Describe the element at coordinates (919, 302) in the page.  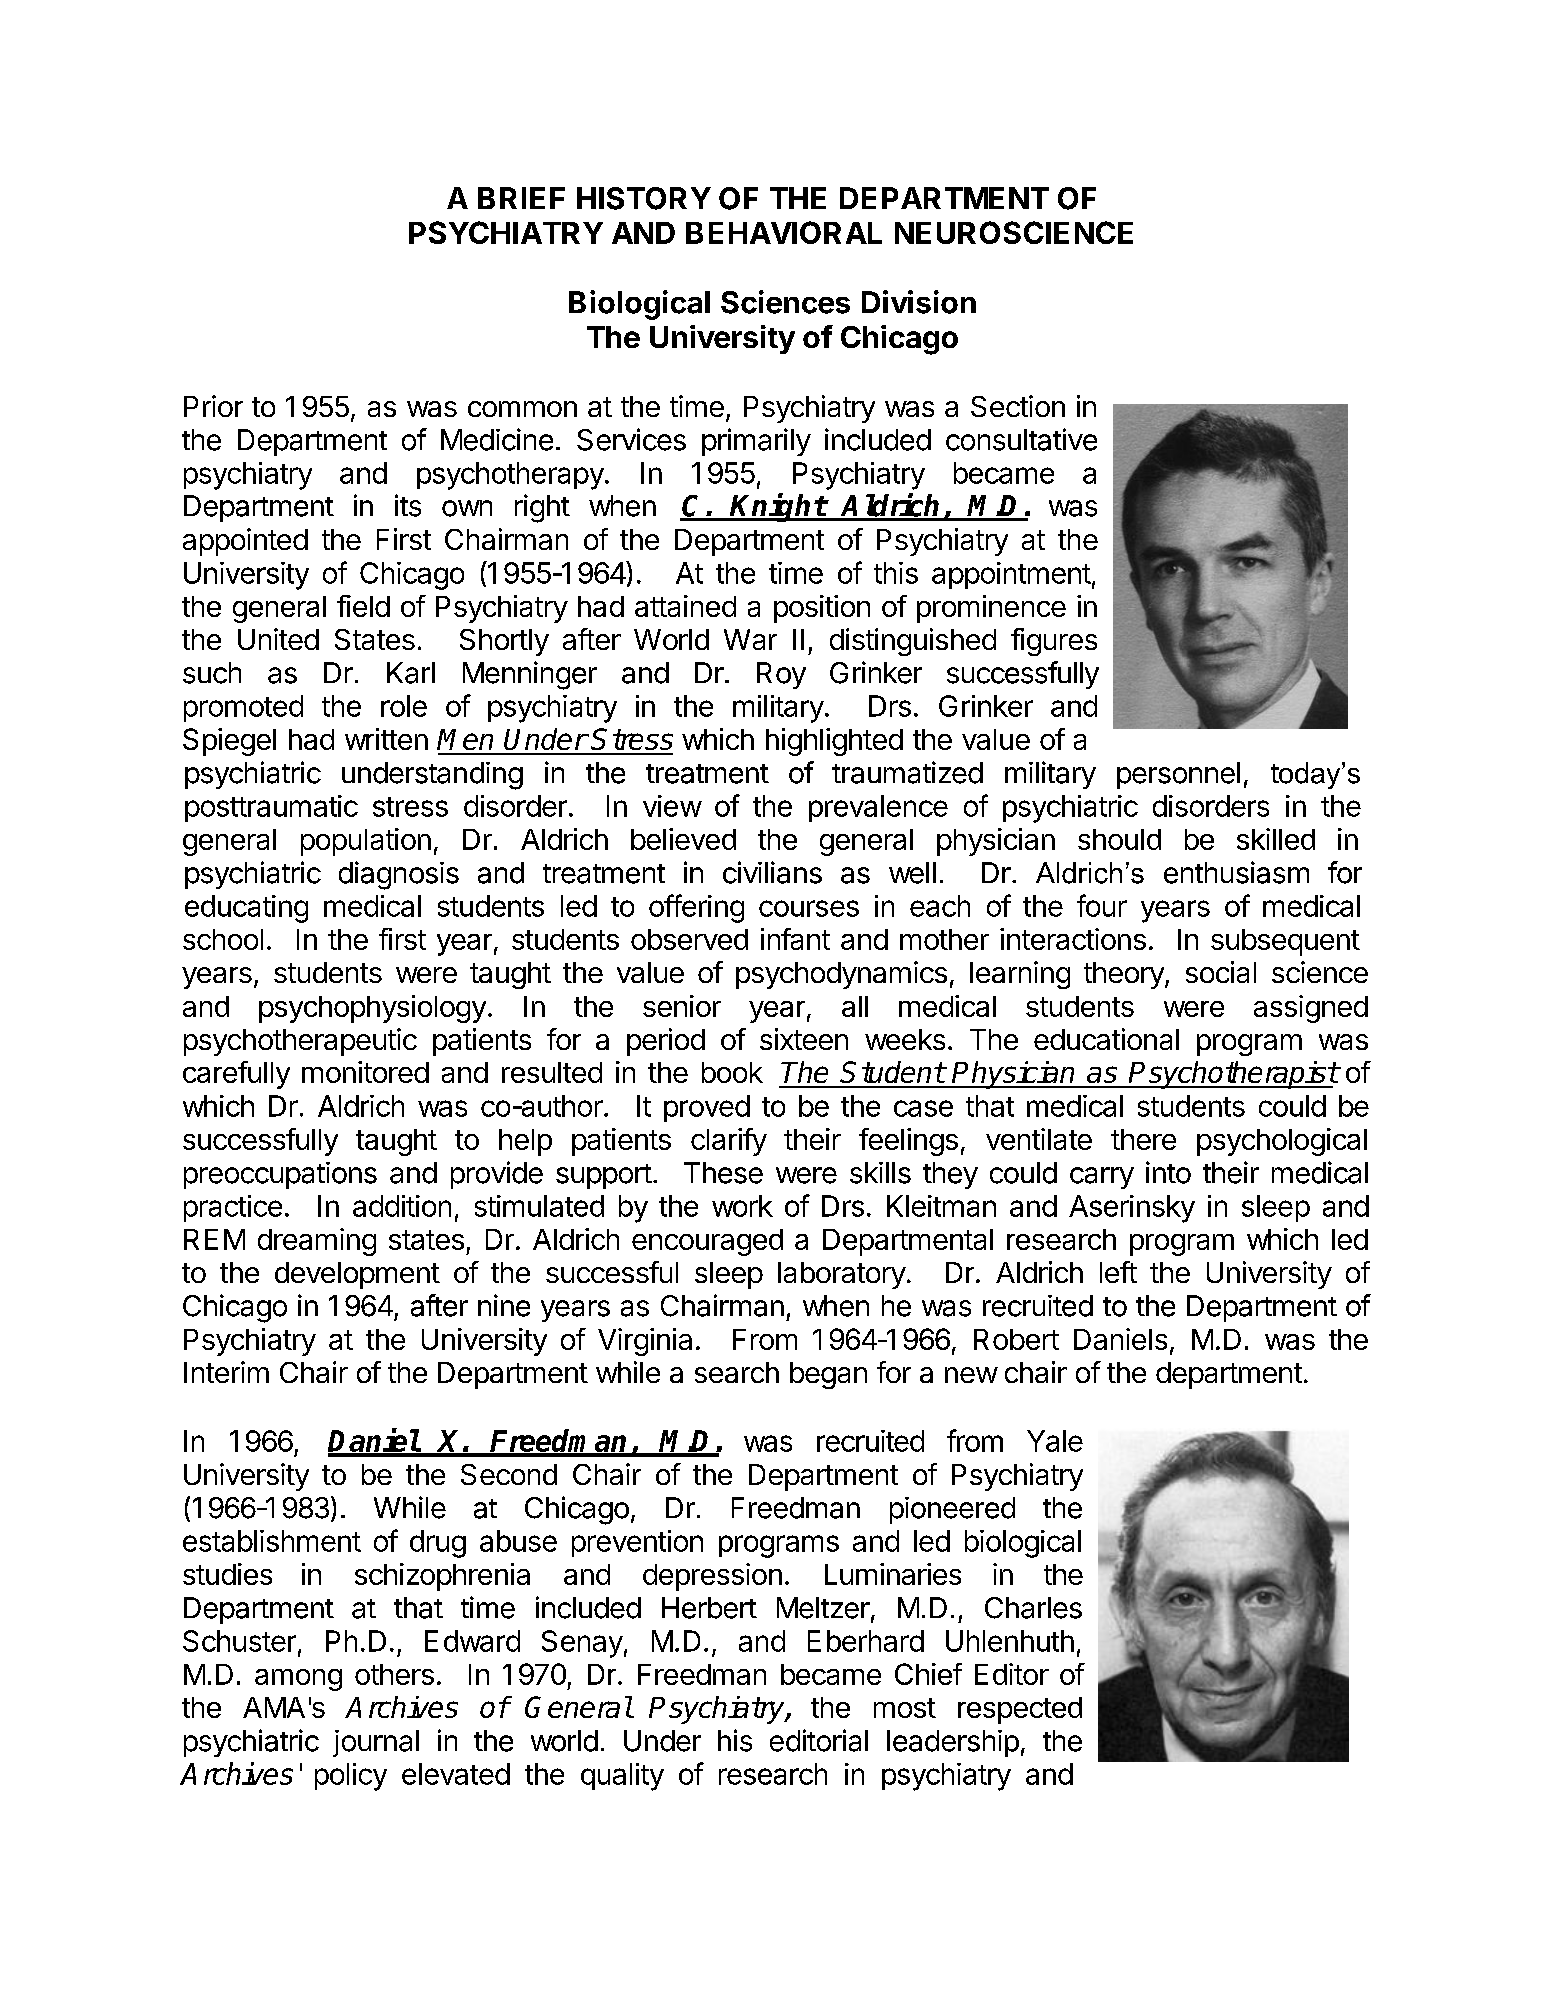
I see `Division` at that location.
